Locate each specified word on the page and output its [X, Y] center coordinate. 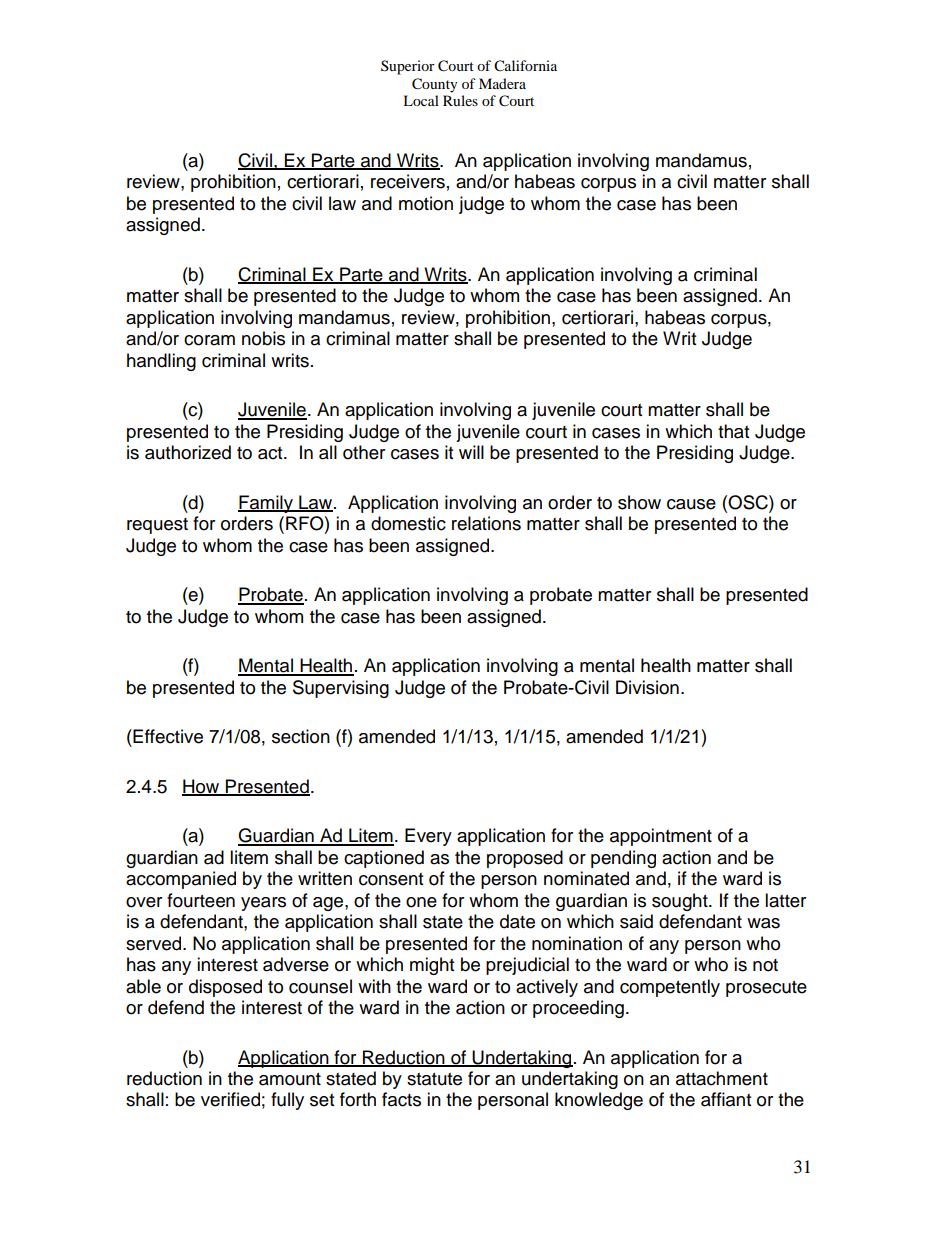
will [471, 452]
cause [691, 504]
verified [230, 1099]
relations [486, 523]
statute [434, 1079]
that [733, 431]
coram [209, 340]
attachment [722, 1078]
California [525, 66]
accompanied [181, 880]
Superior [408, 67]
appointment [661, 837]
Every [428, 837]
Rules [460, 100]
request [157, 526]
